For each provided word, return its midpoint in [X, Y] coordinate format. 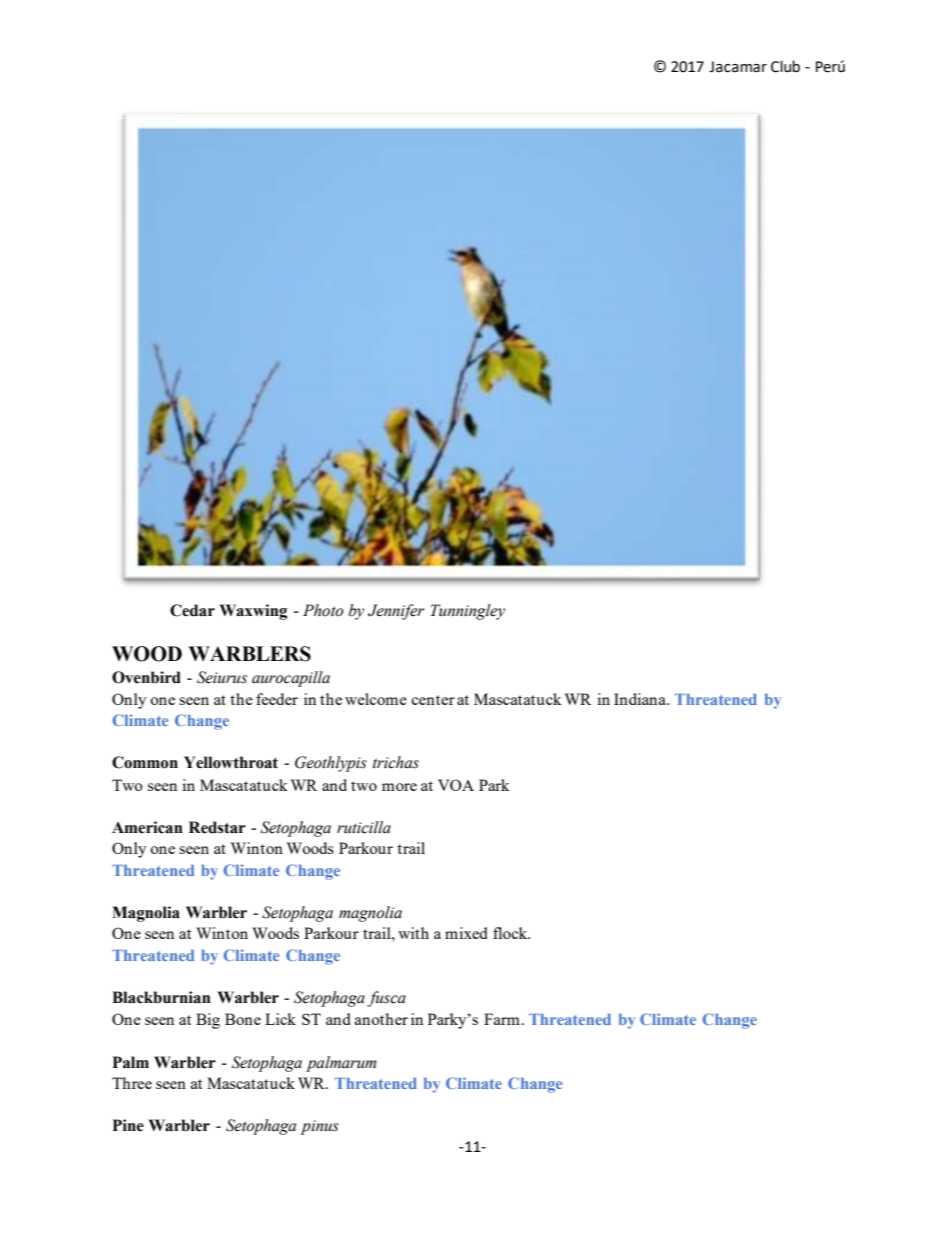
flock [511, 933]
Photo [323, 610]
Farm [502, 1019]
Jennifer [396, 612]
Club [785, 66]
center [433, 700]
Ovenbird [146, 677]
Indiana [641, 699]
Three [132, 1083]
